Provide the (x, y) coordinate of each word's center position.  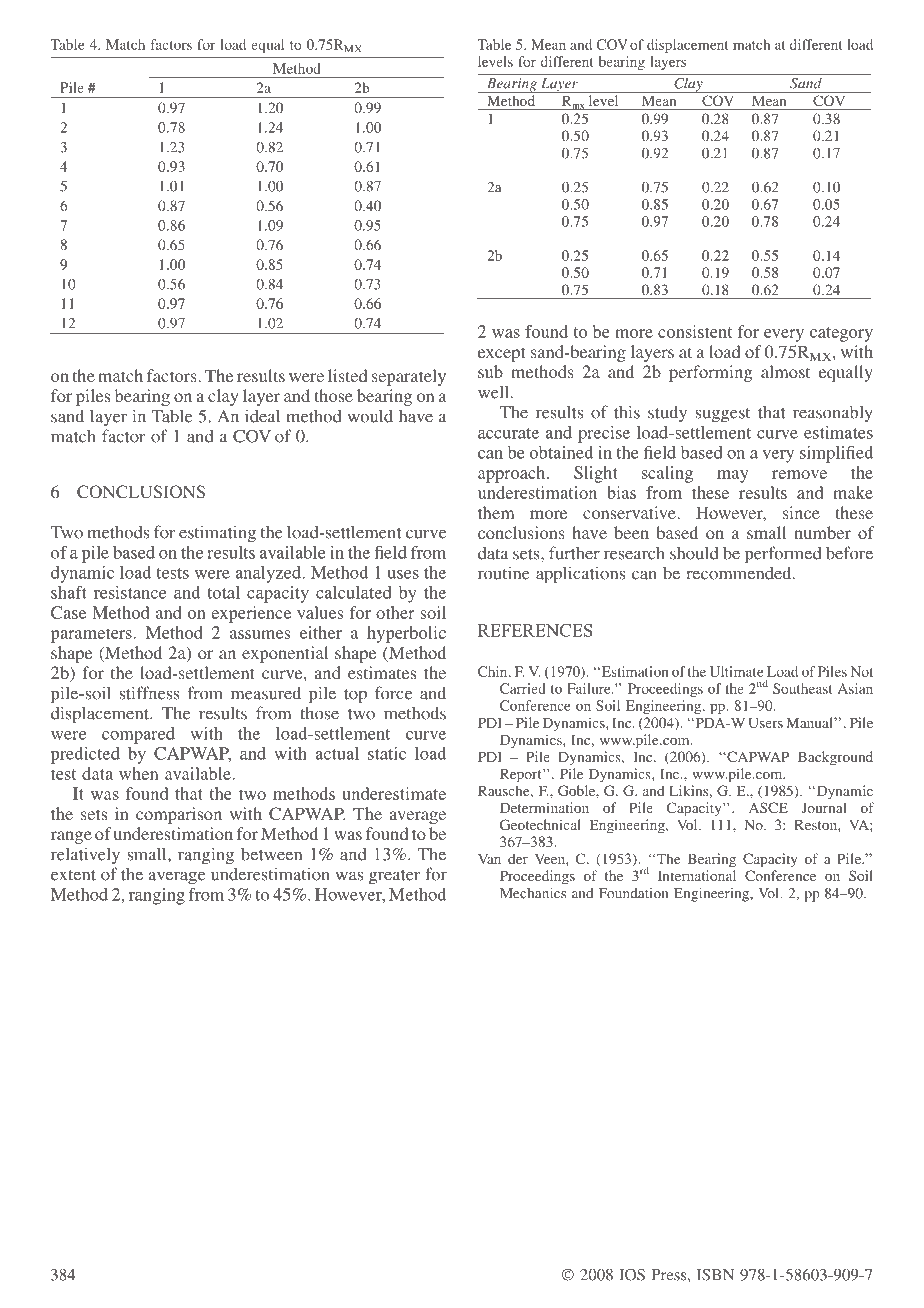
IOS (632, 1275)
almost (785, 371)
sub (490, 371)
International (697, 875)
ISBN (715, 1275)
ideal (262, 416)
